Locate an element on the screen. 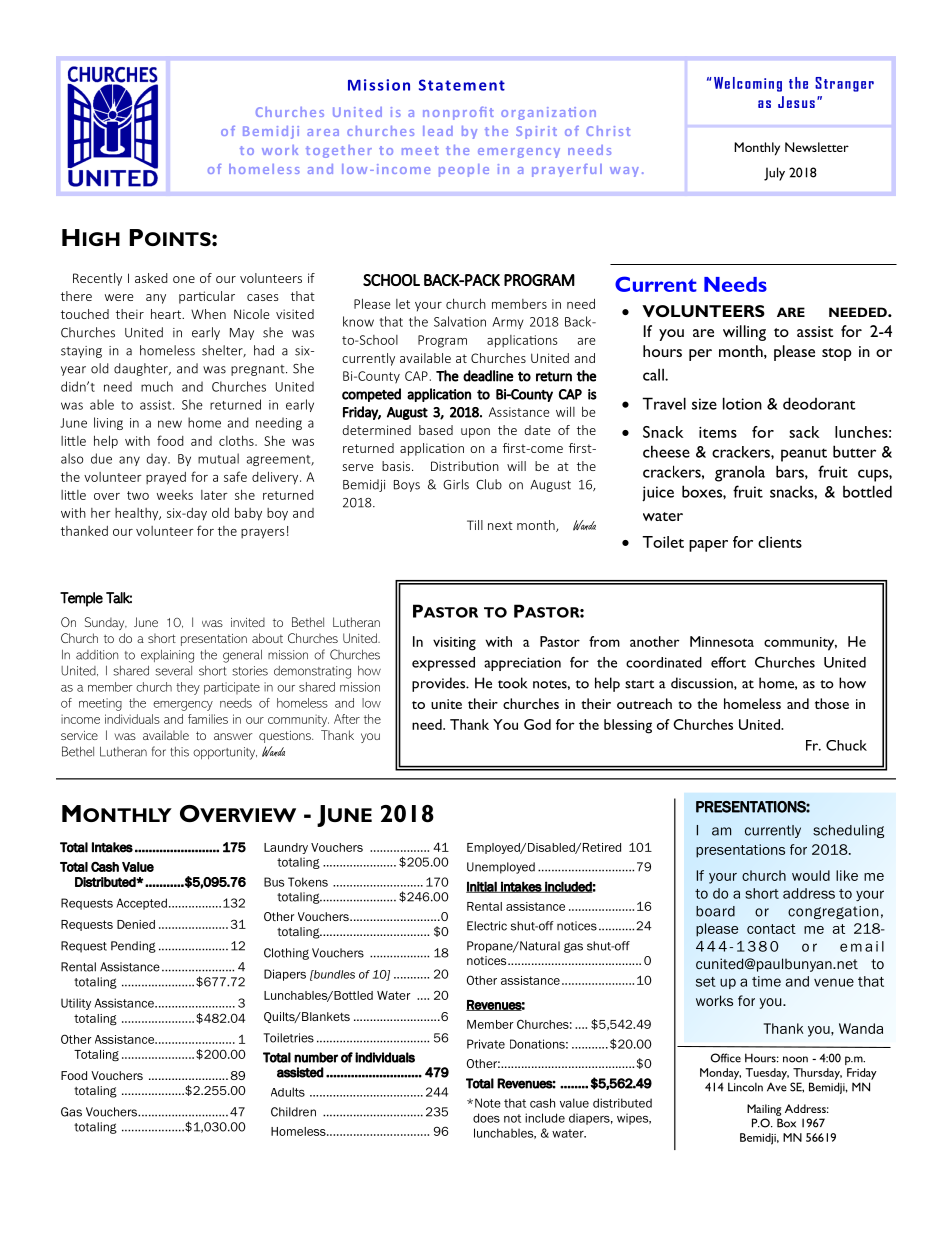 This screenshot has width=952, height=1233. does is located at coordinates (486, 1118).
